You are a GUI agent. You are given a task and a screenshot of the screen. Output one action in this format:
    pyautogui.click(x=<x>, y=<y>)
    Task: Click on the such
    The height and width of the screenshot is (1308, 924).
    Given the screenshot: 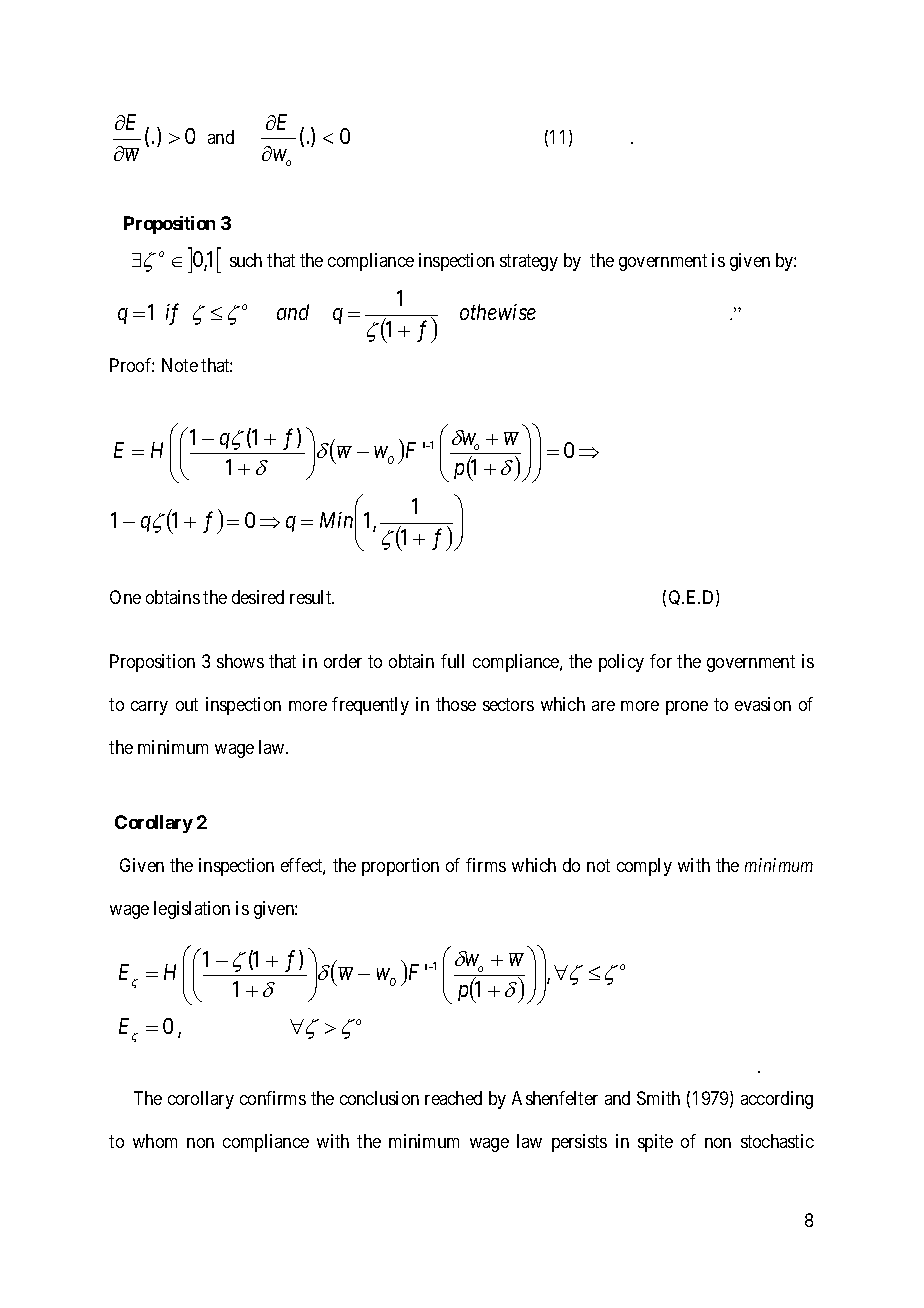 What is the action you would take?
    pyautogui.click(x=246, y=260)
